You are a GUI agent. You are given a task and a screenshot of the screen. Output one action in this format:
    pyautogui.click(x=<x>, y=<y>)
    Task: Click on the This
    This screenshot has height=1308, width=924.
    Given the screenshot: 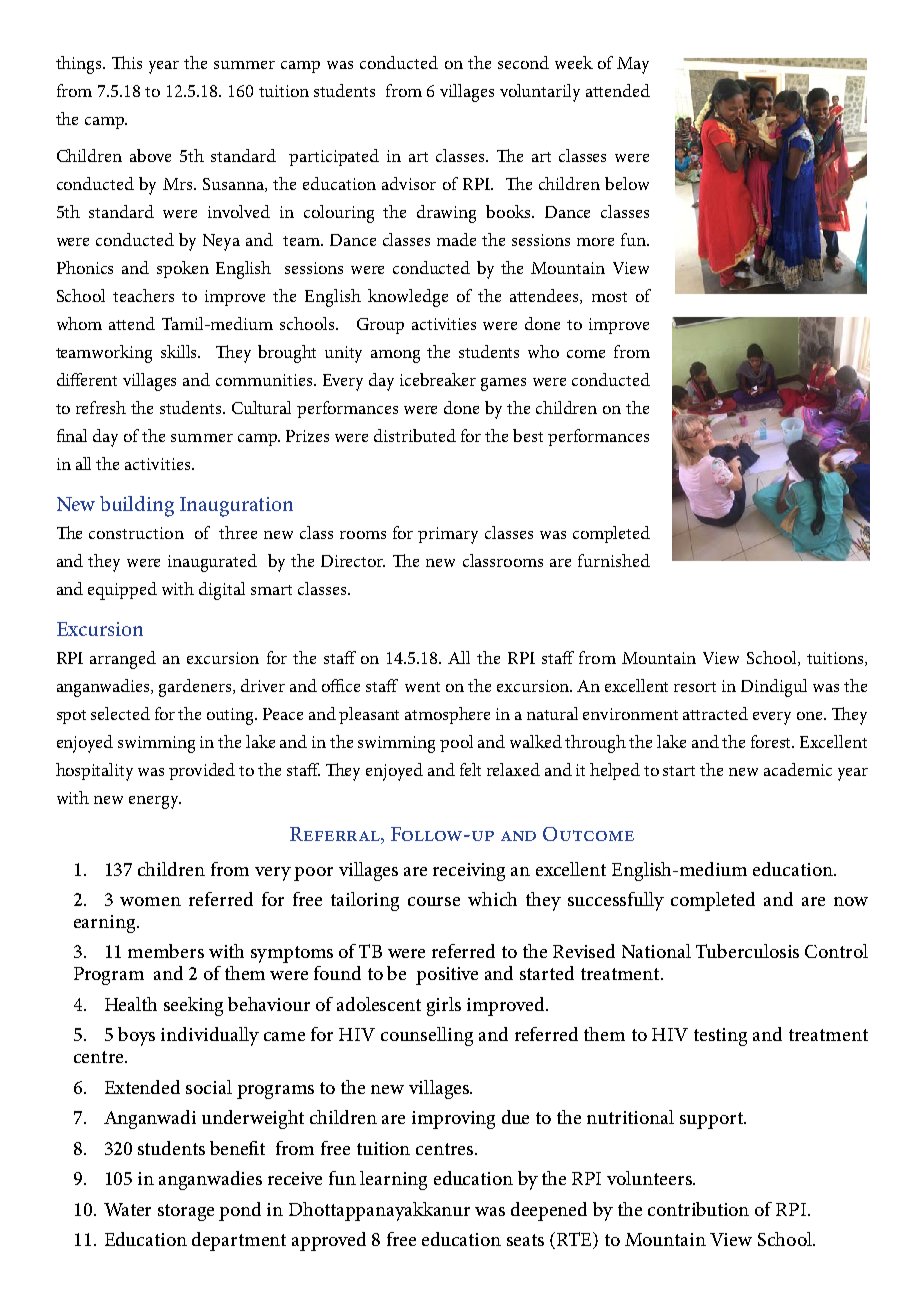 What is the action you would take?
    pyautogui.click(x=127, y=62)
